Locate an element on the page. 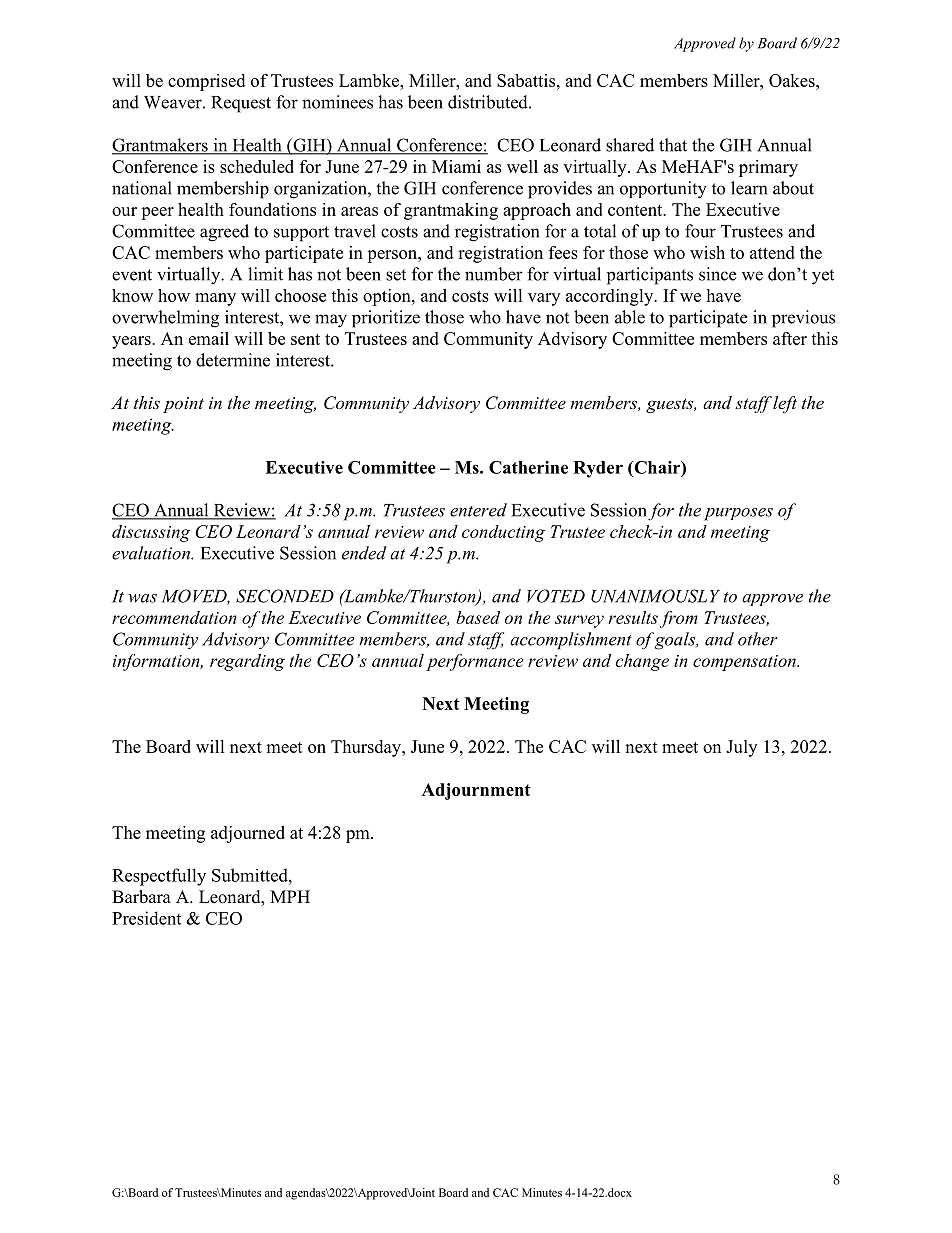 The image size is (952, 1233). July is located at coordinates (741, 748).
